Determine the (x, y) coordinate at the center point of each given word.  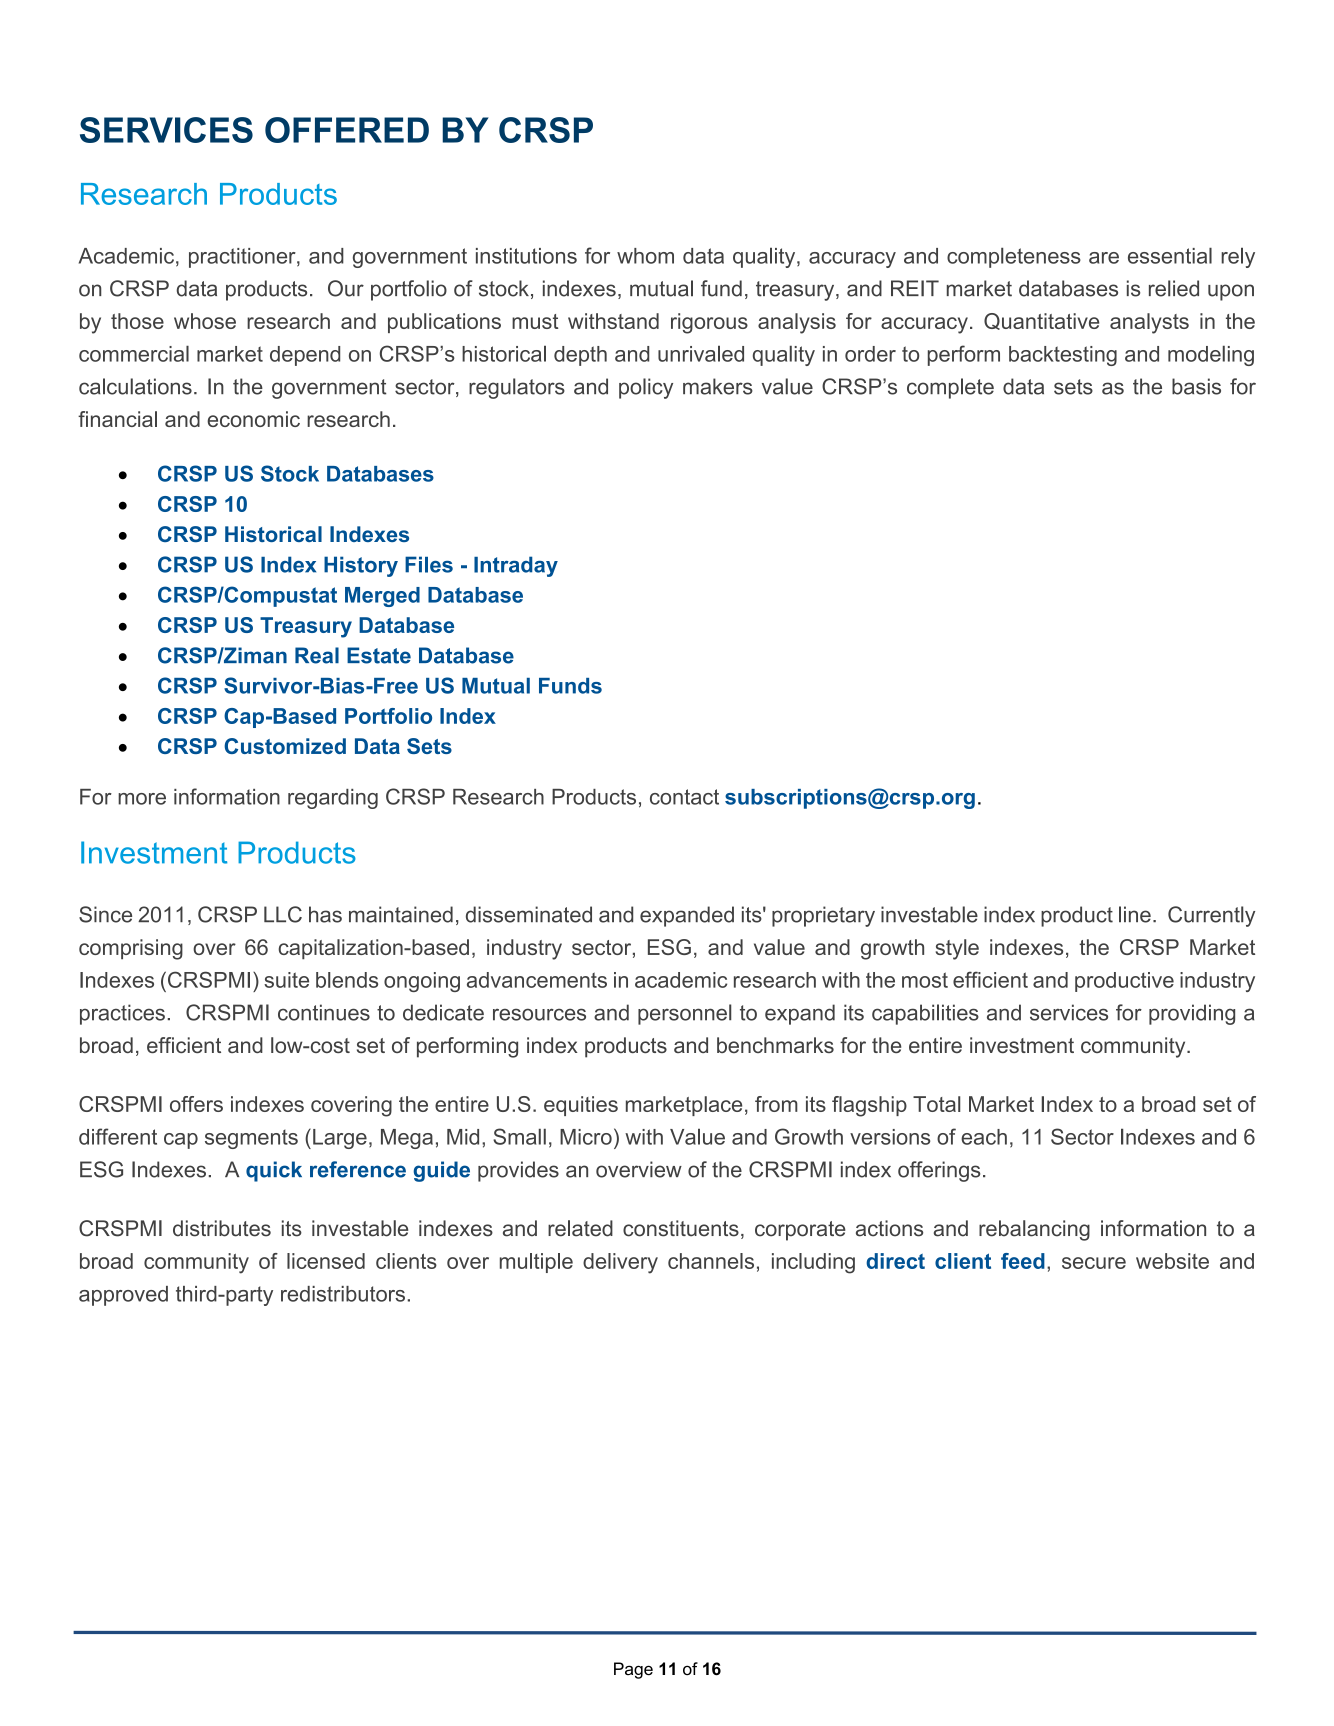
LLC (283, 914)
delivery (620, 1263)
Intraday (516, 566)
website (1172, 1261)
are (1104, 258)
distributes (222, 1228)
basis (1196, 386)
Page (633, 1670)
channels (711, 1261)
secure (1094, 1263)
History (361, 566)
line (1135, 914)
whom (645, 256)
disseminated (529, 914)
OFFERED (347, 130)
